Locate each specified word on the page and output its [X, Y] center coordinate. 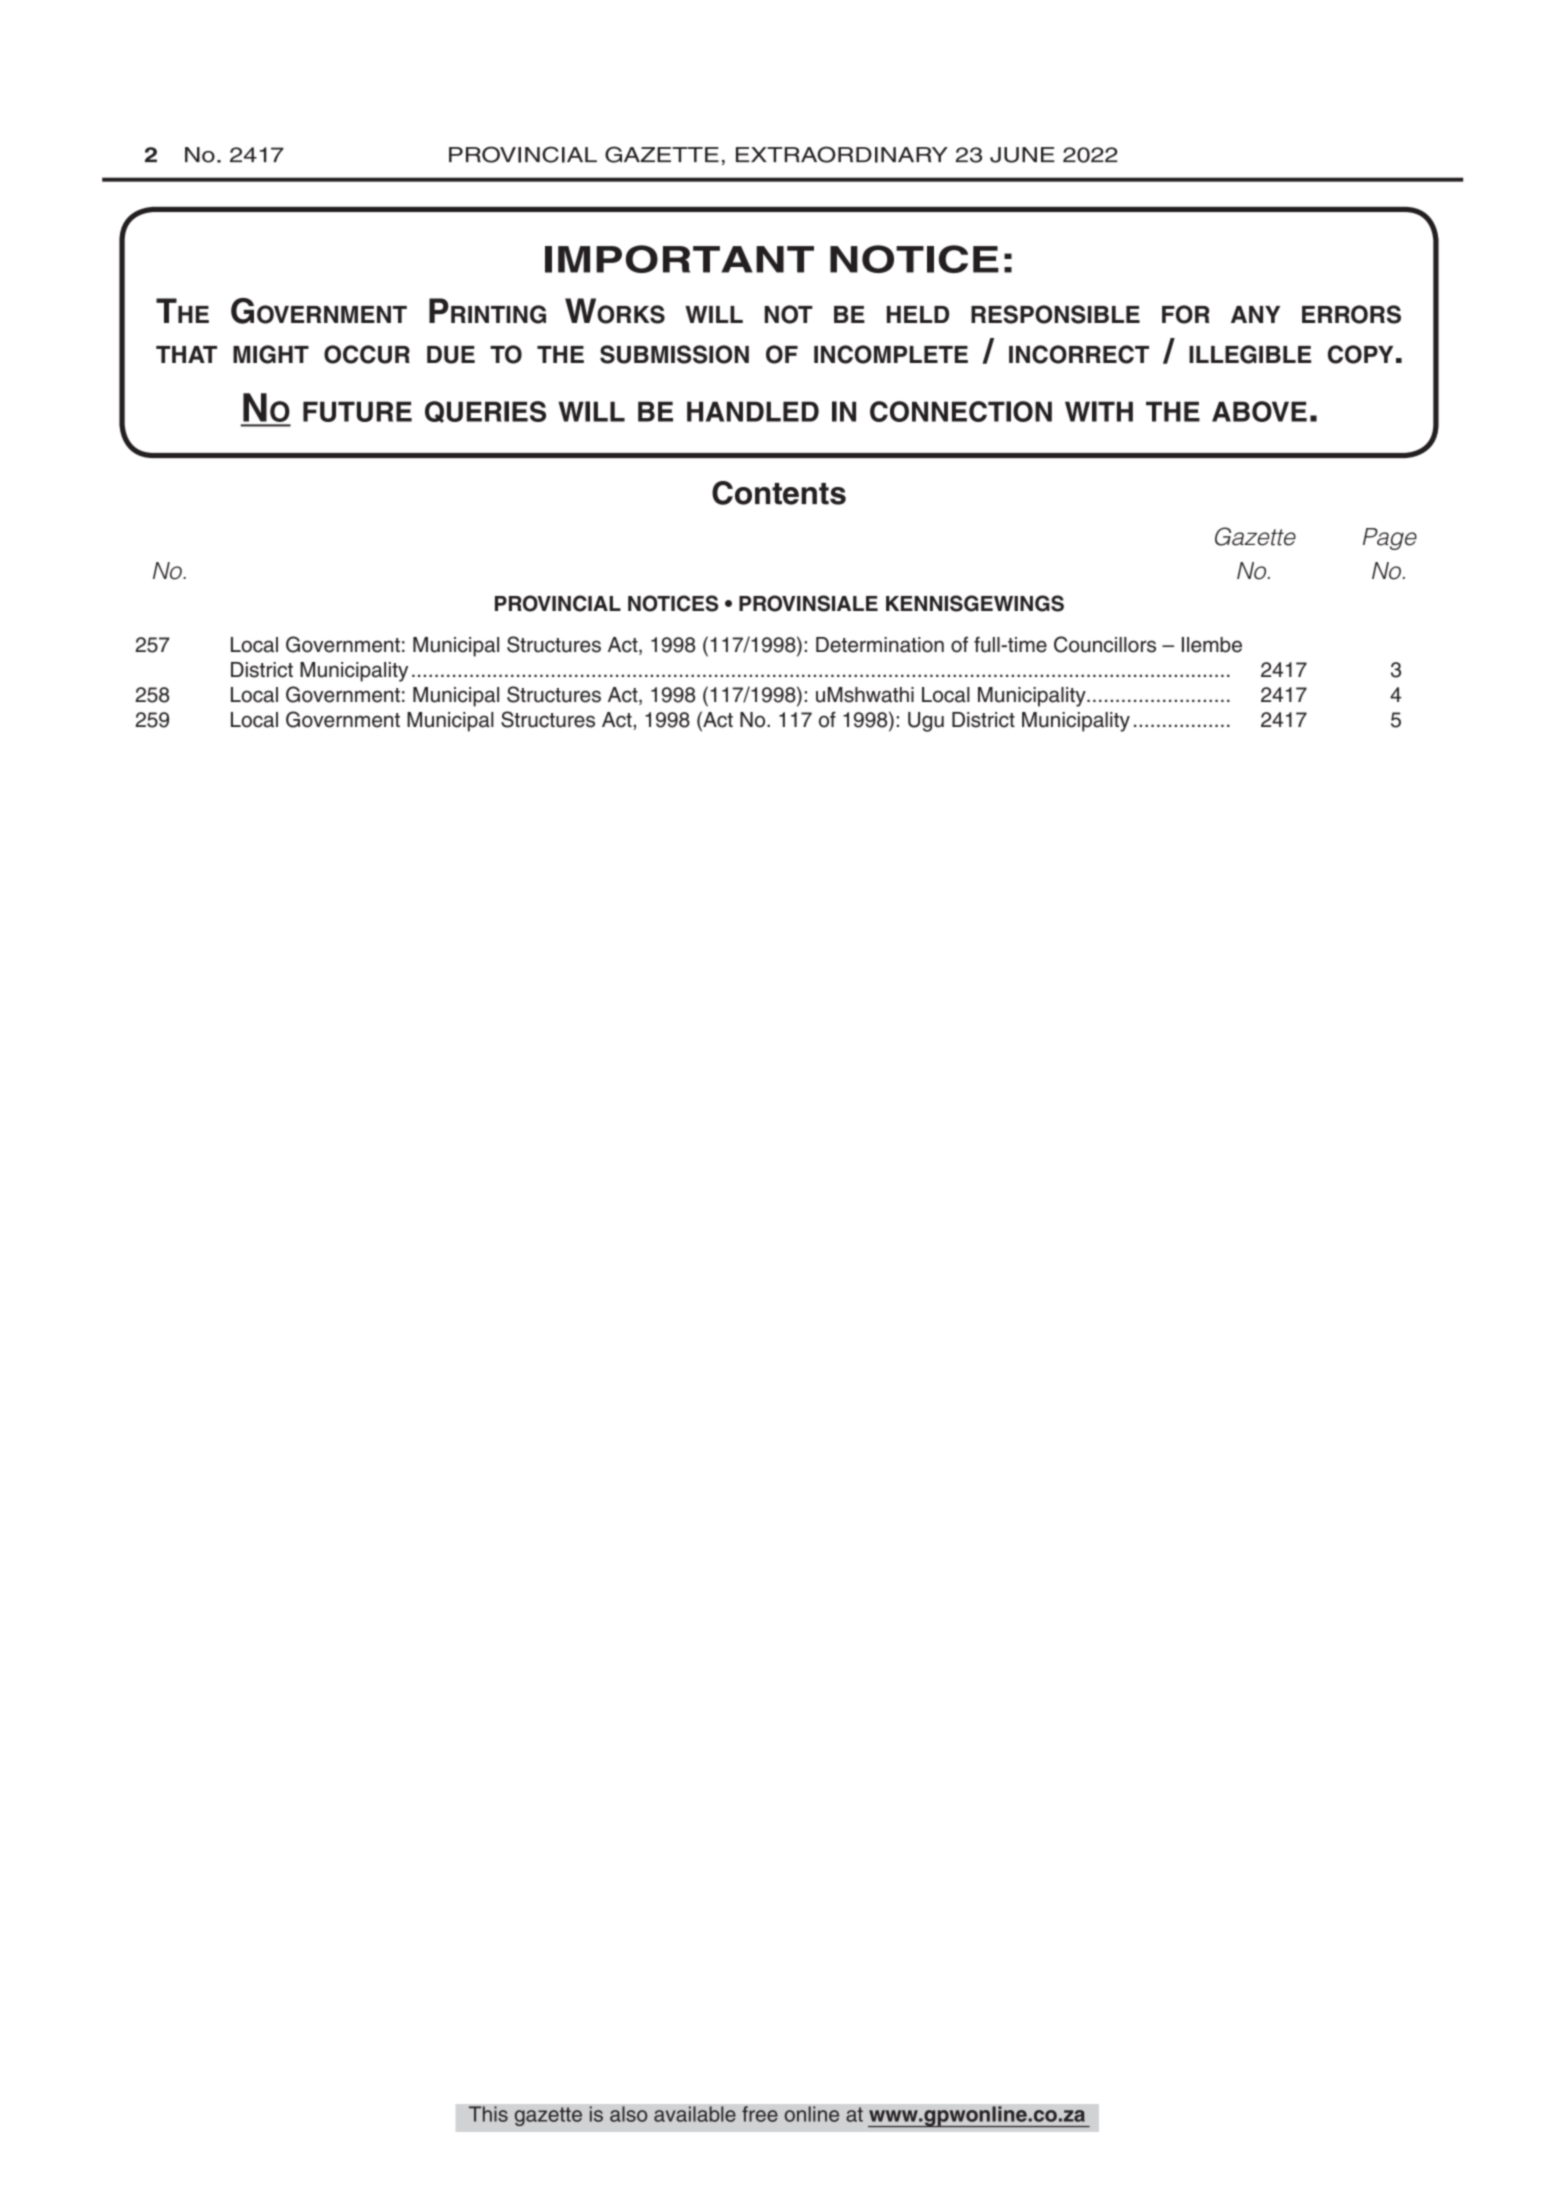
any [1255, 314]
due [451, 355]
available [695, 2114]
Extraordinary [842, 154]
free [760, 2114]
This [488, 2114]
